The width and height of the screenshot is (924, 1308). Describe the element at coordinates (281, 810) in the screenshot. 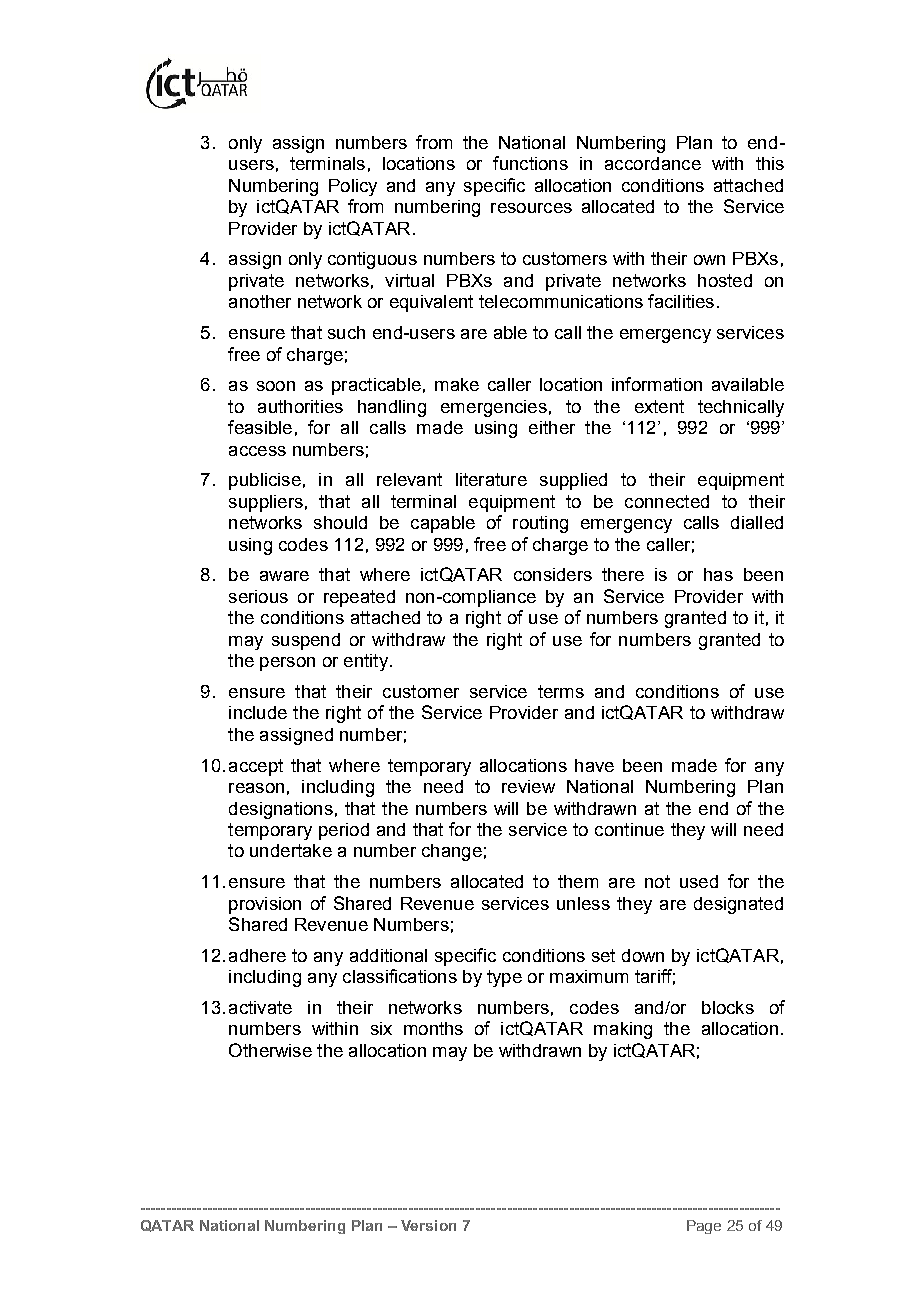

I see `designations` at that location.
